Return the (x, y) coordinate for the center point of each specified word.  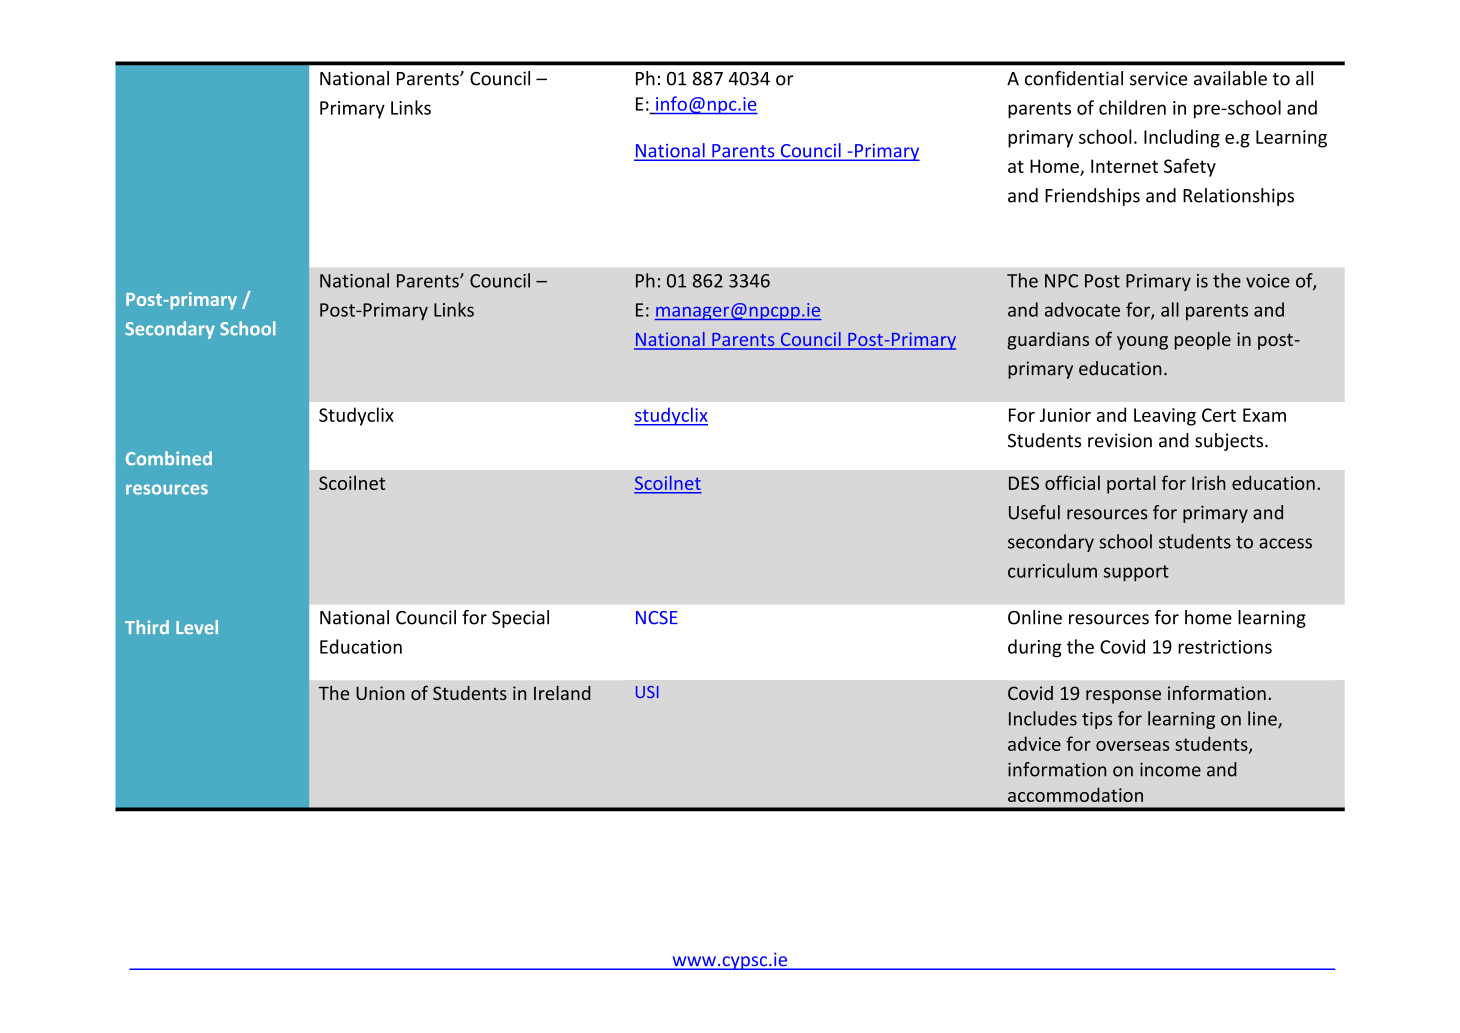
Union (380, 693)
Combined (169, 458)
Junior (1065, 415)
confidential (1074, 78)
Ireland (562, 693)
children (1132, 107)
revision (1120, 440)
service (1159, 78)
